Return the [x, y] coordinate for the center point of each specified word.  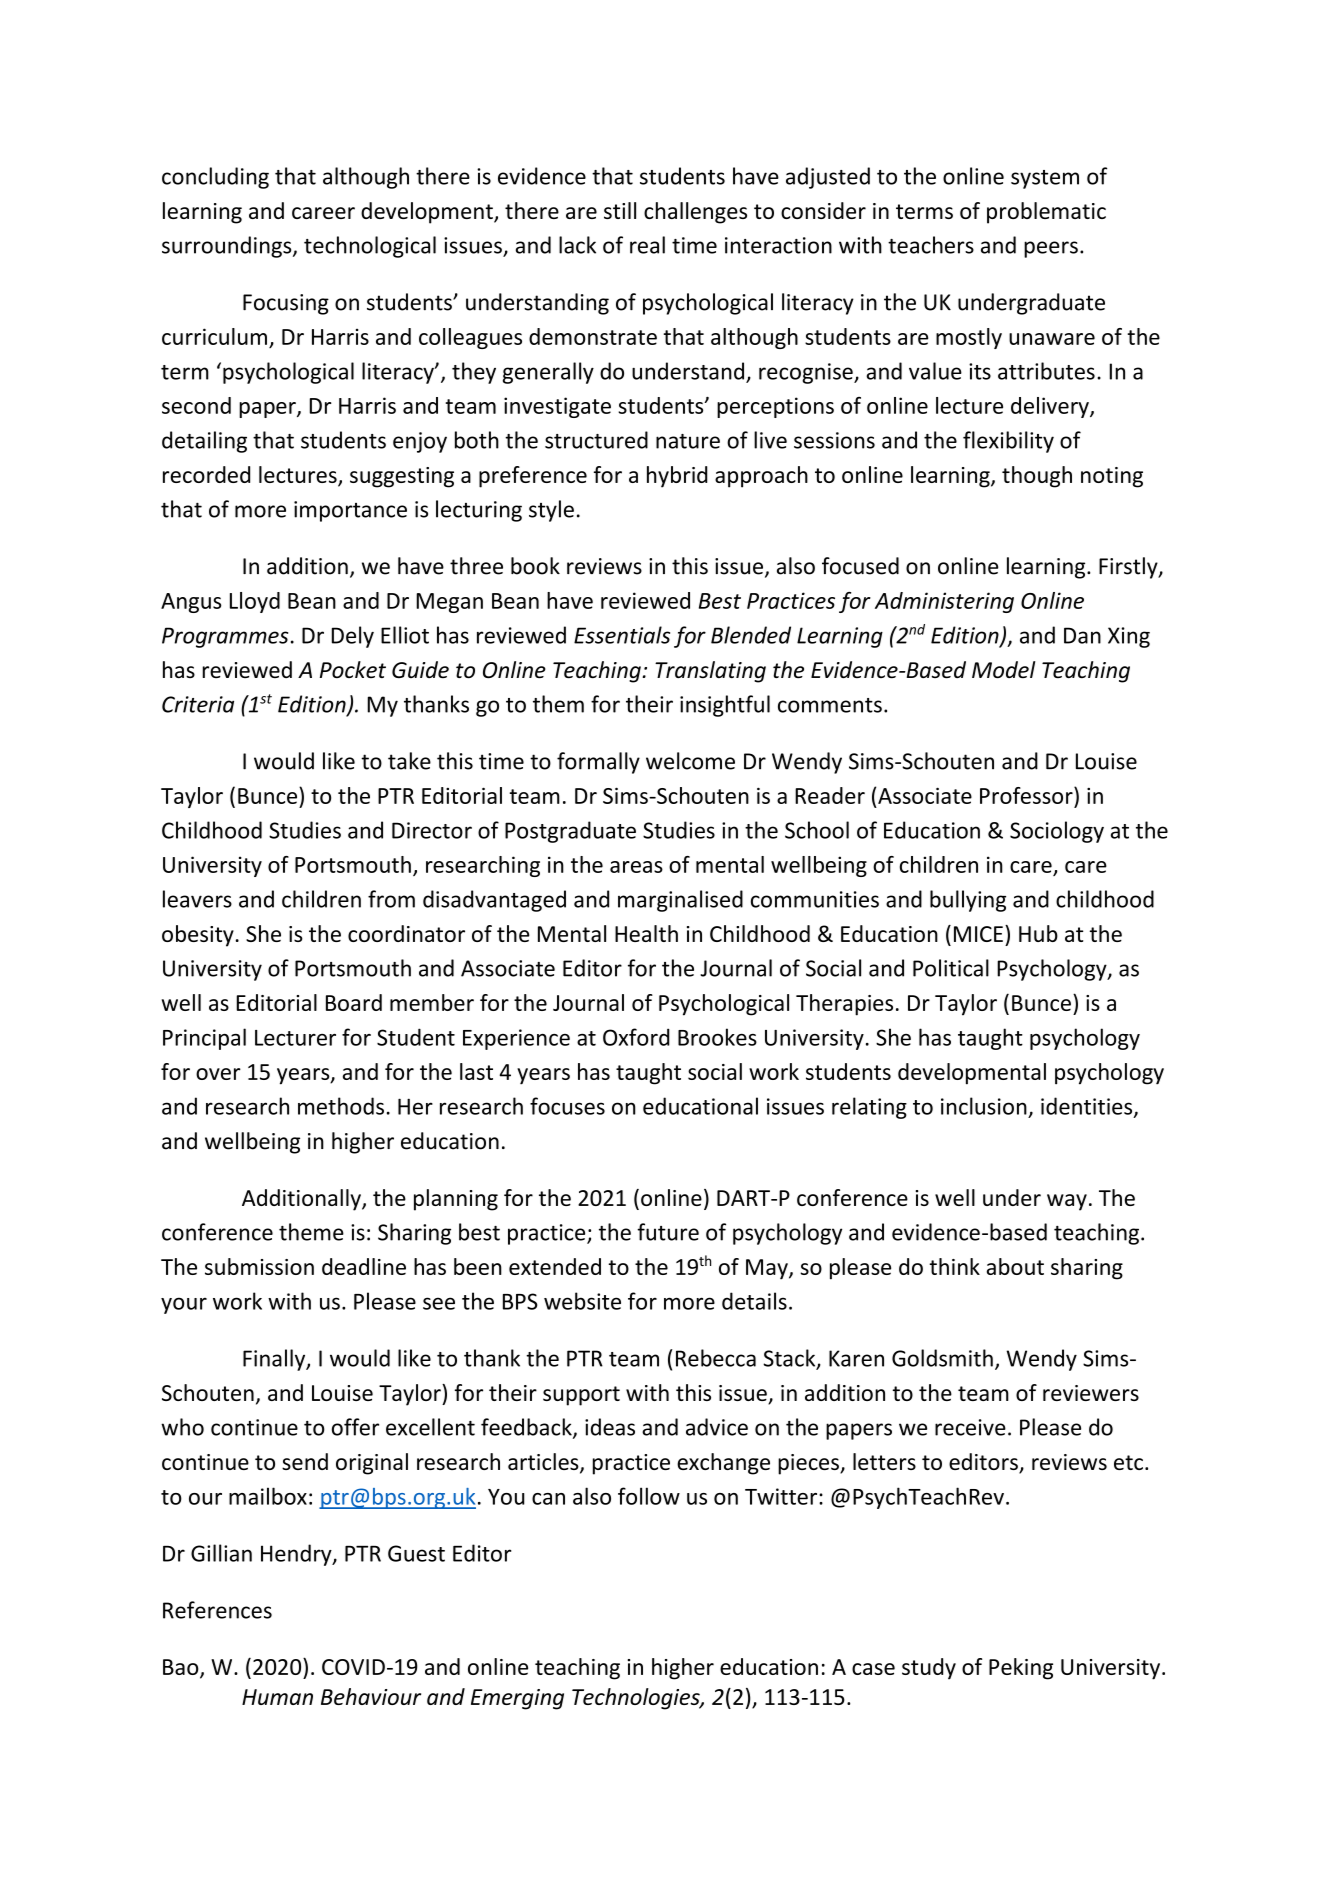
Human [277, 1697]
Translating [710, 672]
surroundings [228, 247]
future [668, 1232]
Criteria [198, 704]
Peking [1021, 1669]
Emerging [517, 1699]
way [1067, 1202]
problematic [1046, 213]
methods [341, 1106]
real [647, 245]
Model [1003, 669]
